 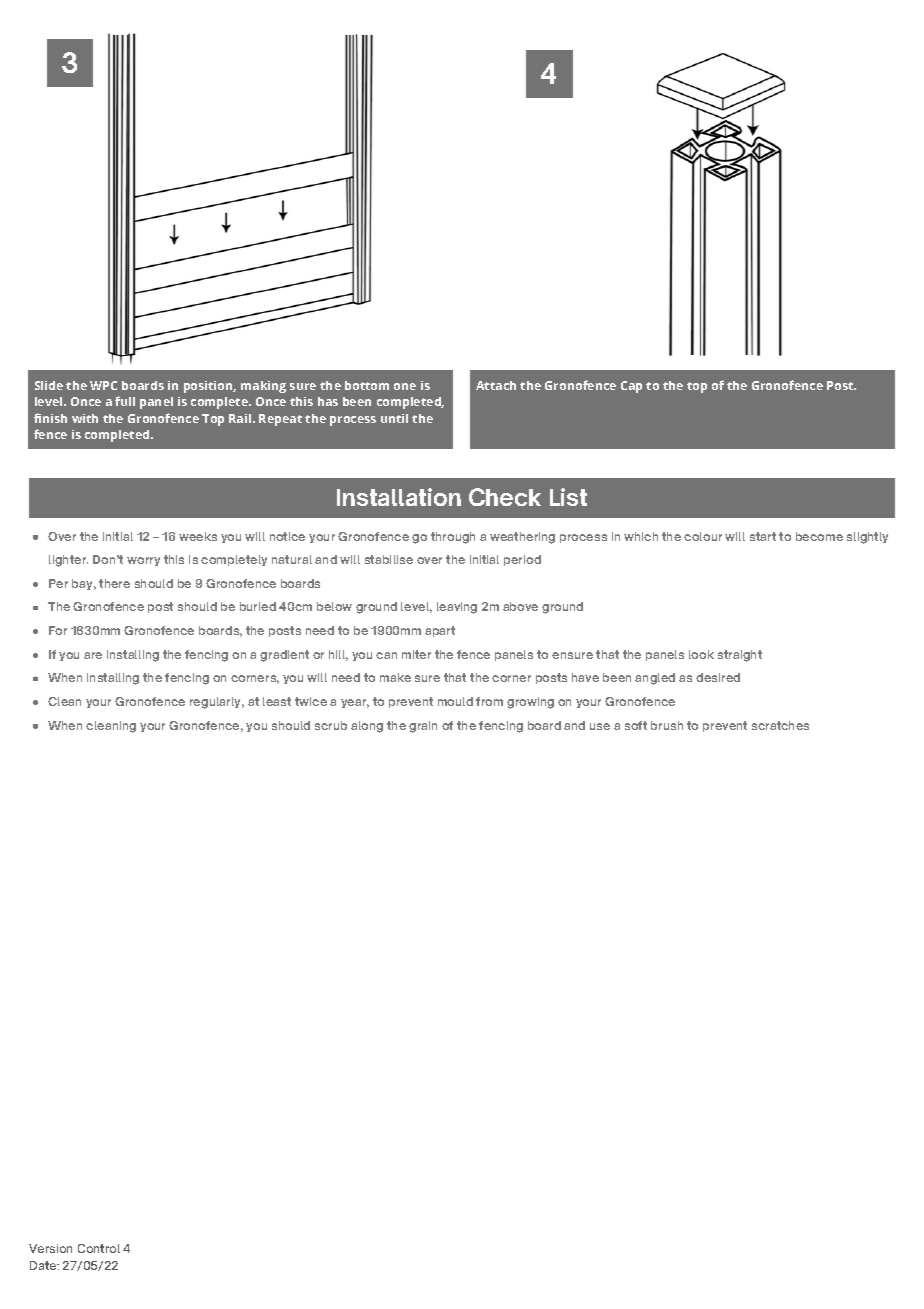 I want to click on desired, so click(x=718, y=677).
